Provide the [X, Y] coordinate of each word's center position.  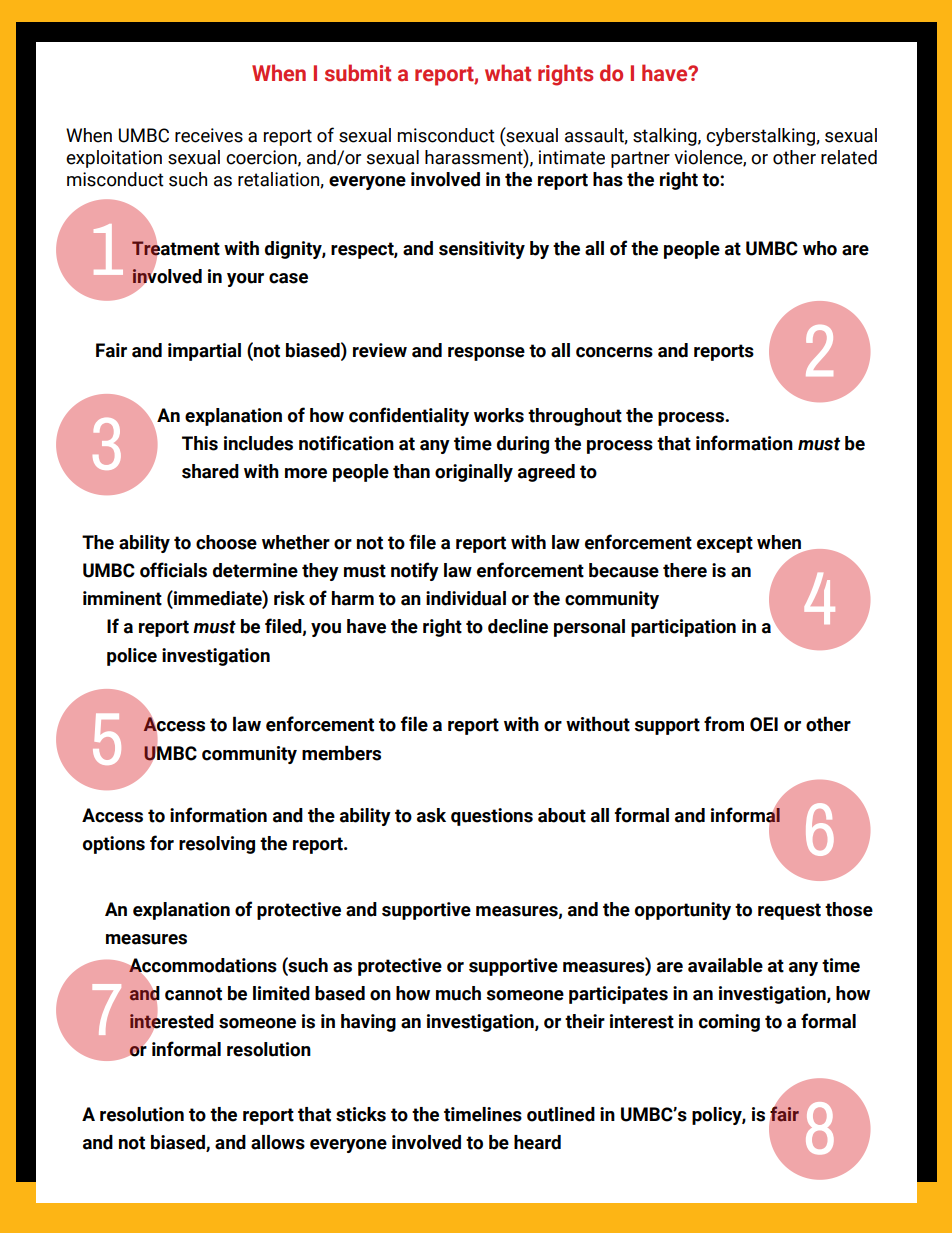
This [200, 443]
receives [209, 135]
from [724, 724]
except [725, 544]
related [849, 157]
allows [278, 1142]
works [499, 415]
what [508, 73]
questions [492, 817]
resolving [217, 845]
